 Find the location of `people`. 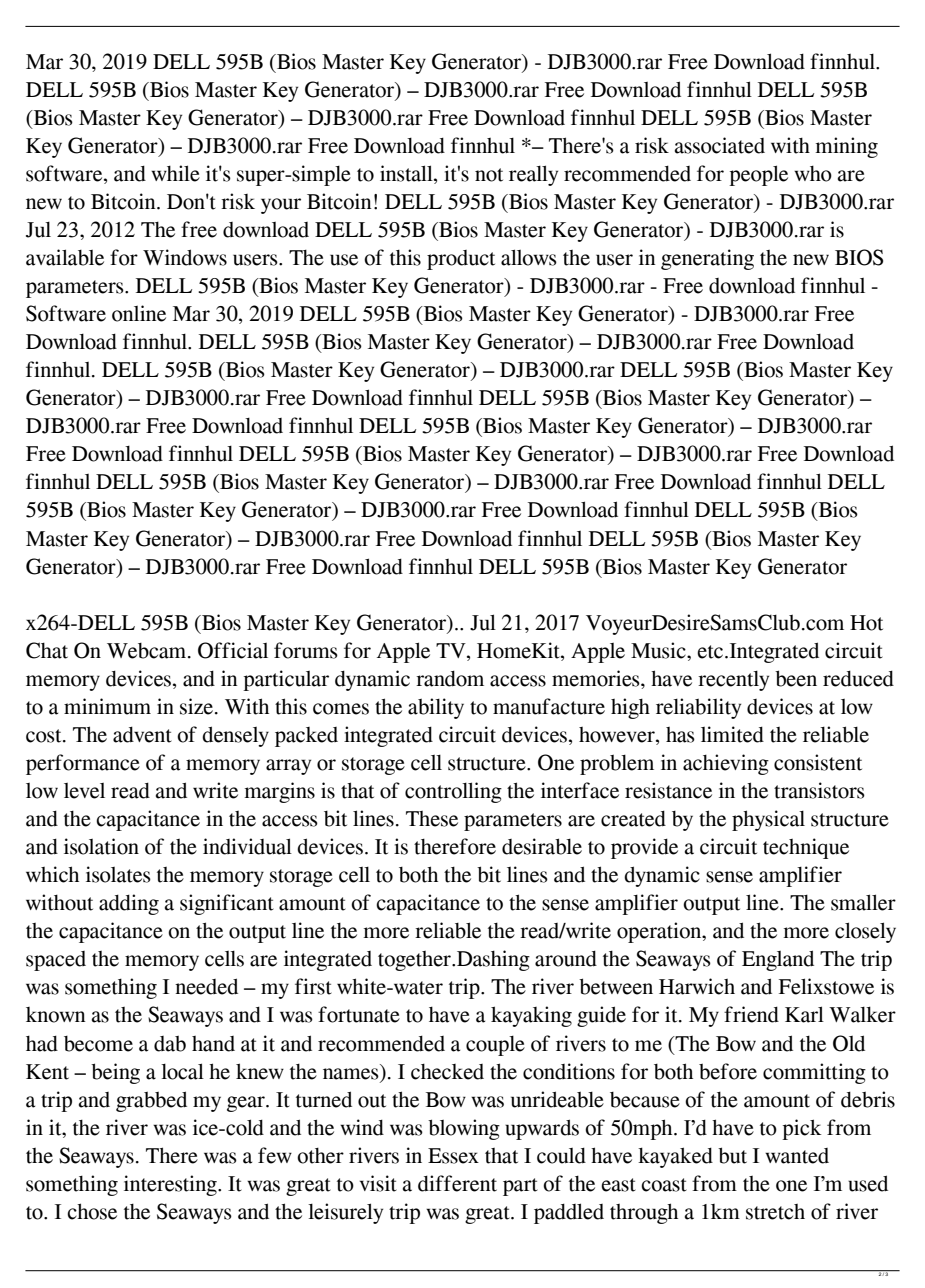

people is located at coordinates (758, 175).
